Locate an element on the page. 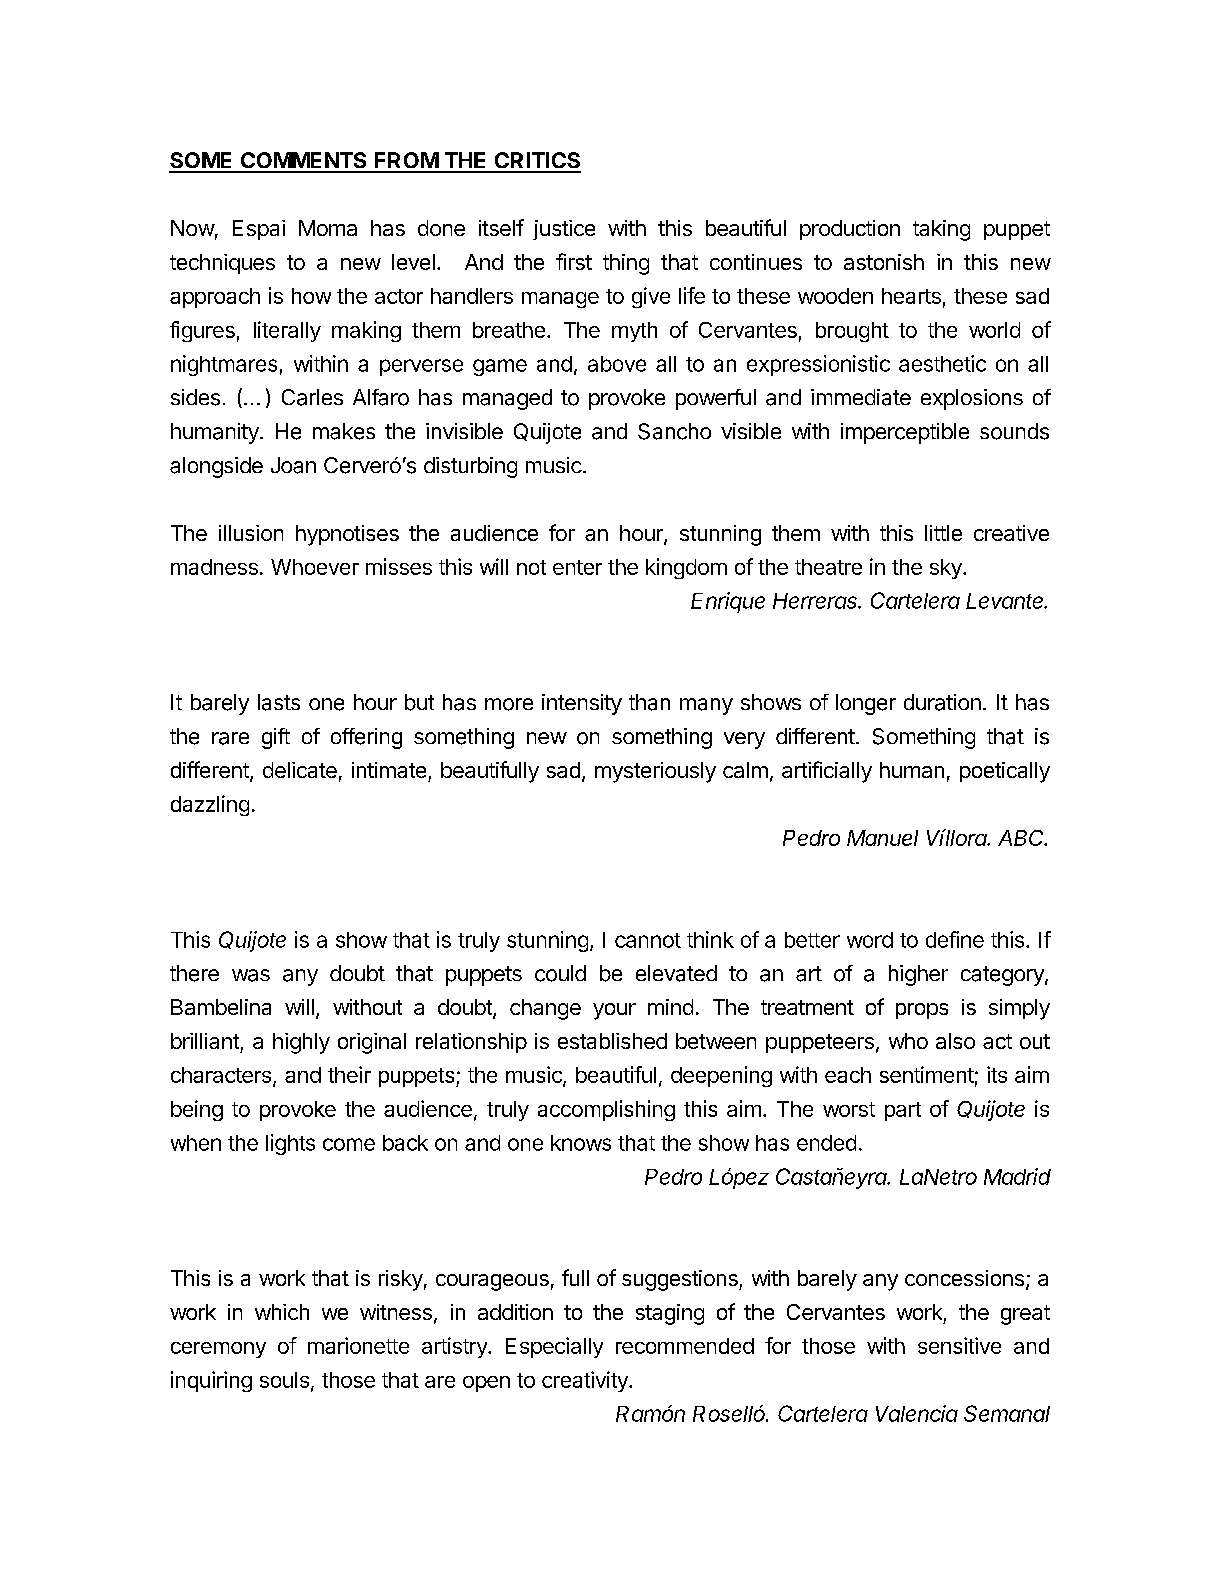 The width and height of the document is (1219, 1578). souls is located at coordinates (284, 1380).
